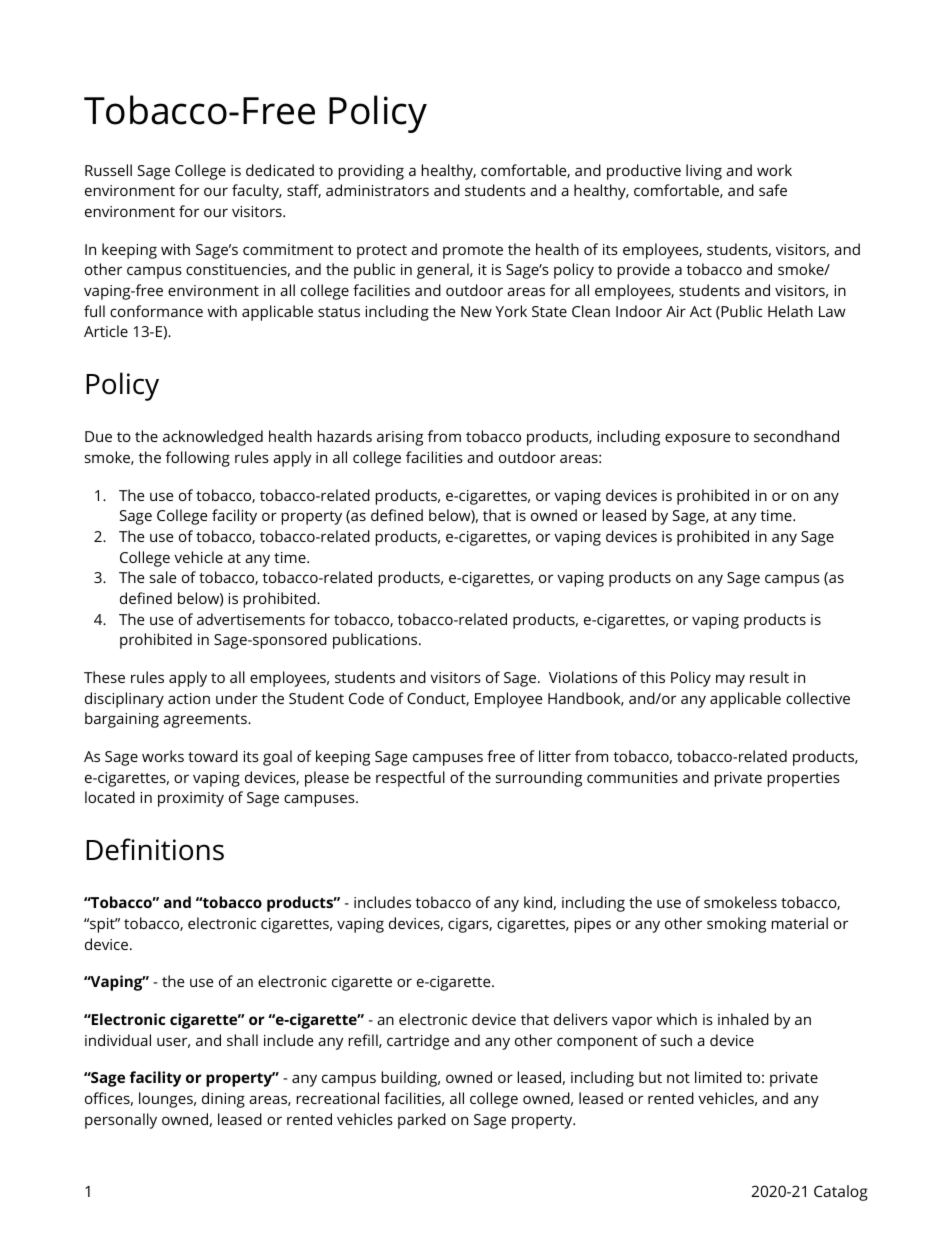  What do you see at coordinates (121, 1121) in the document?
I see `personally` at bounding box center [121, 1121].
